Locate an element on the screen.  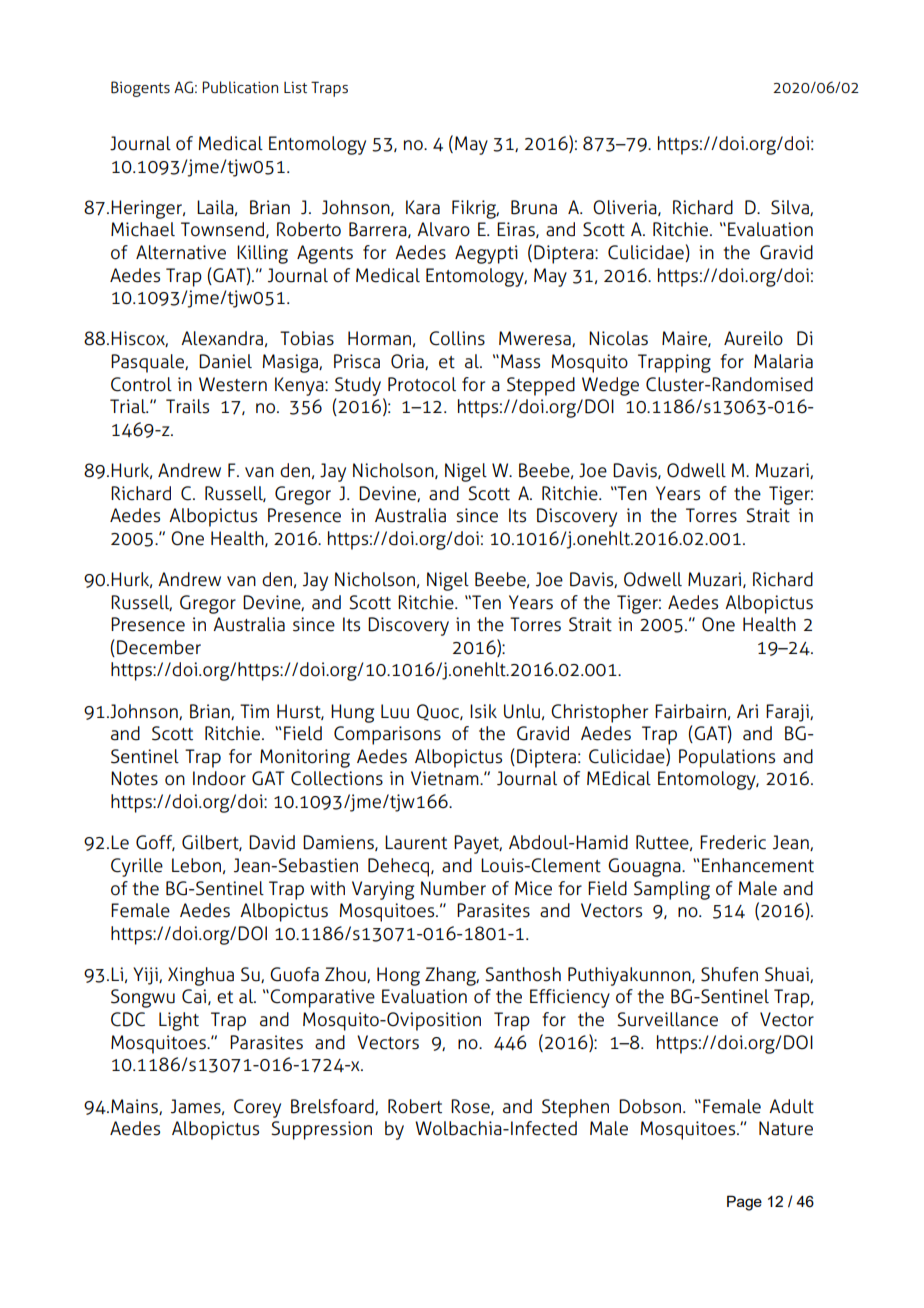
Kara is located at coordinates (423, 207).
